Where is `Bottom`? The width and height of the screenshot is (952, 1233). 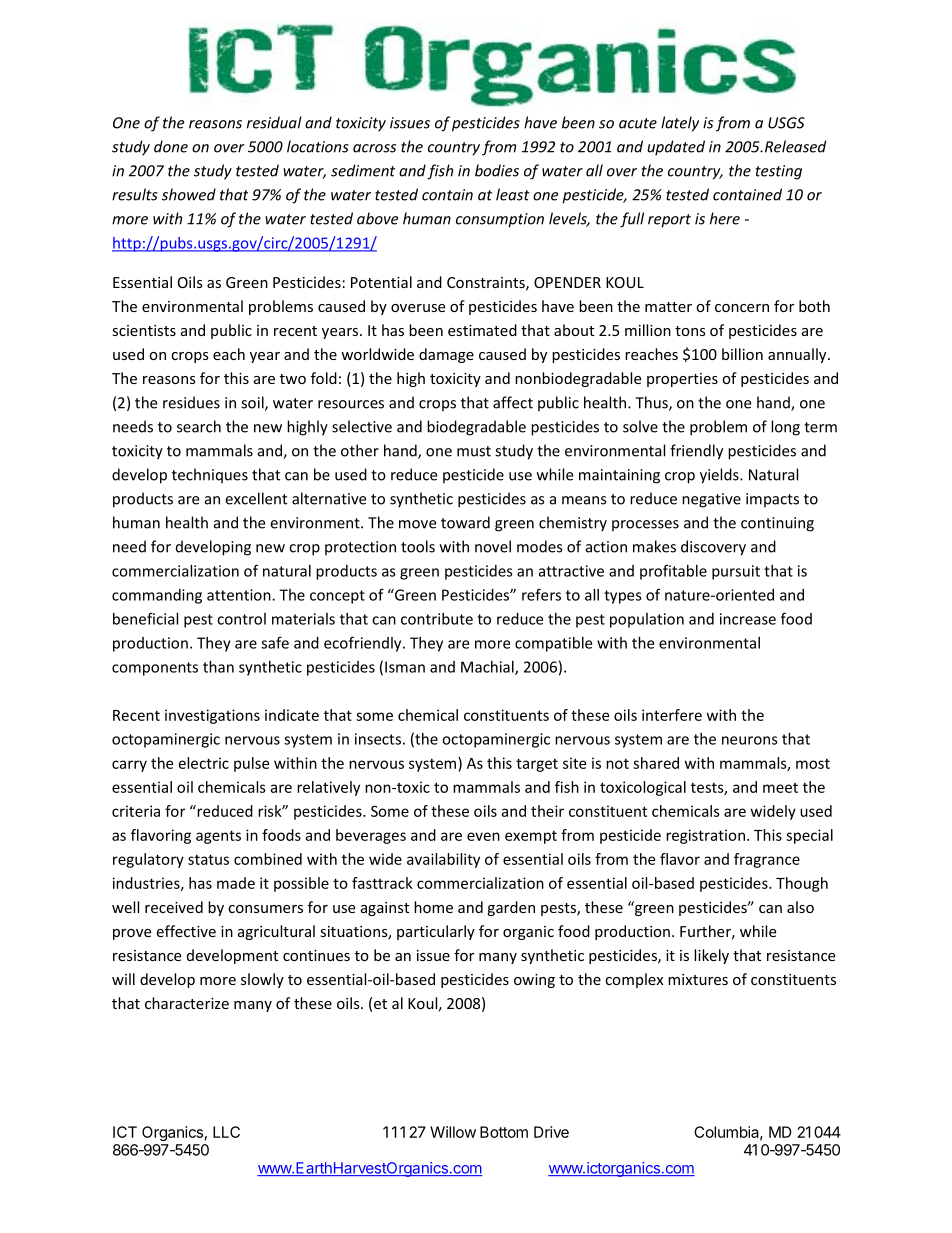
Bottom is located at coordinates (504, 1132).
